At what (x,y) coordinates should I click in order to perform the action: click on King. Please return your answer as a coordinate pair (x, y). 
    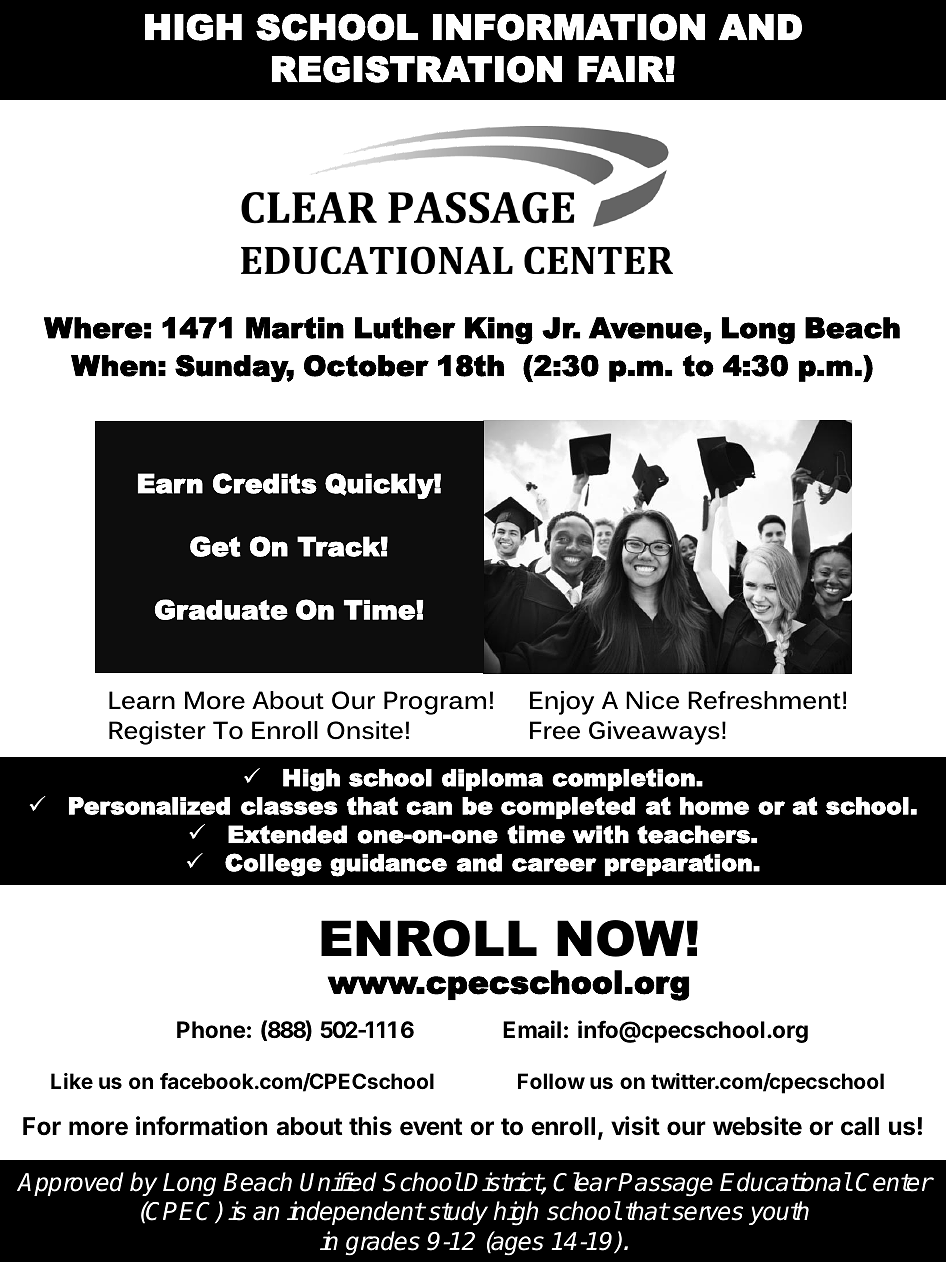
    Looking at the image, I should click on (499, 330).
